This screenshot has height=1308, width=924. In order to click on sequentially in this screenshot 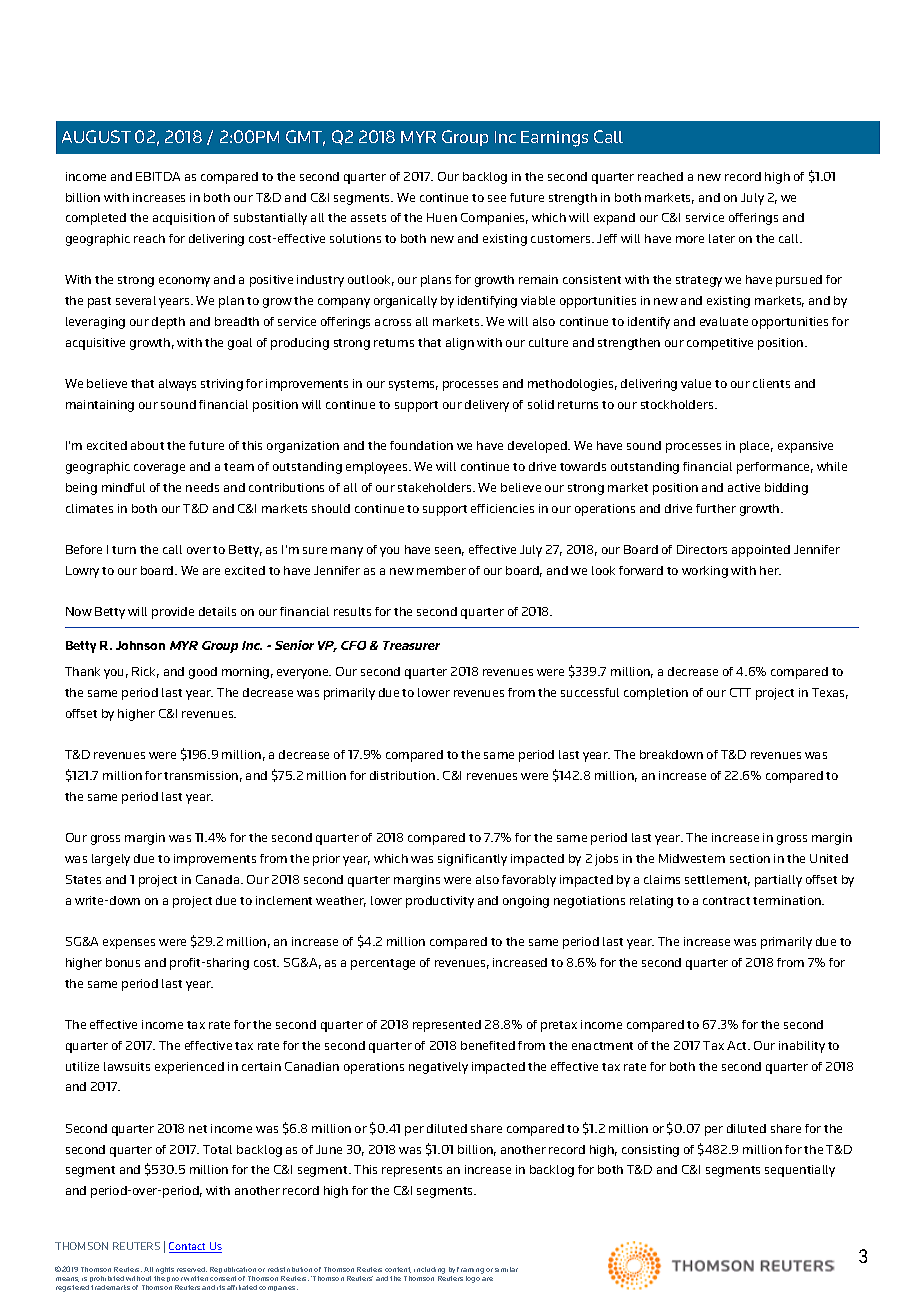, I will do `click(800, 1171)`.
